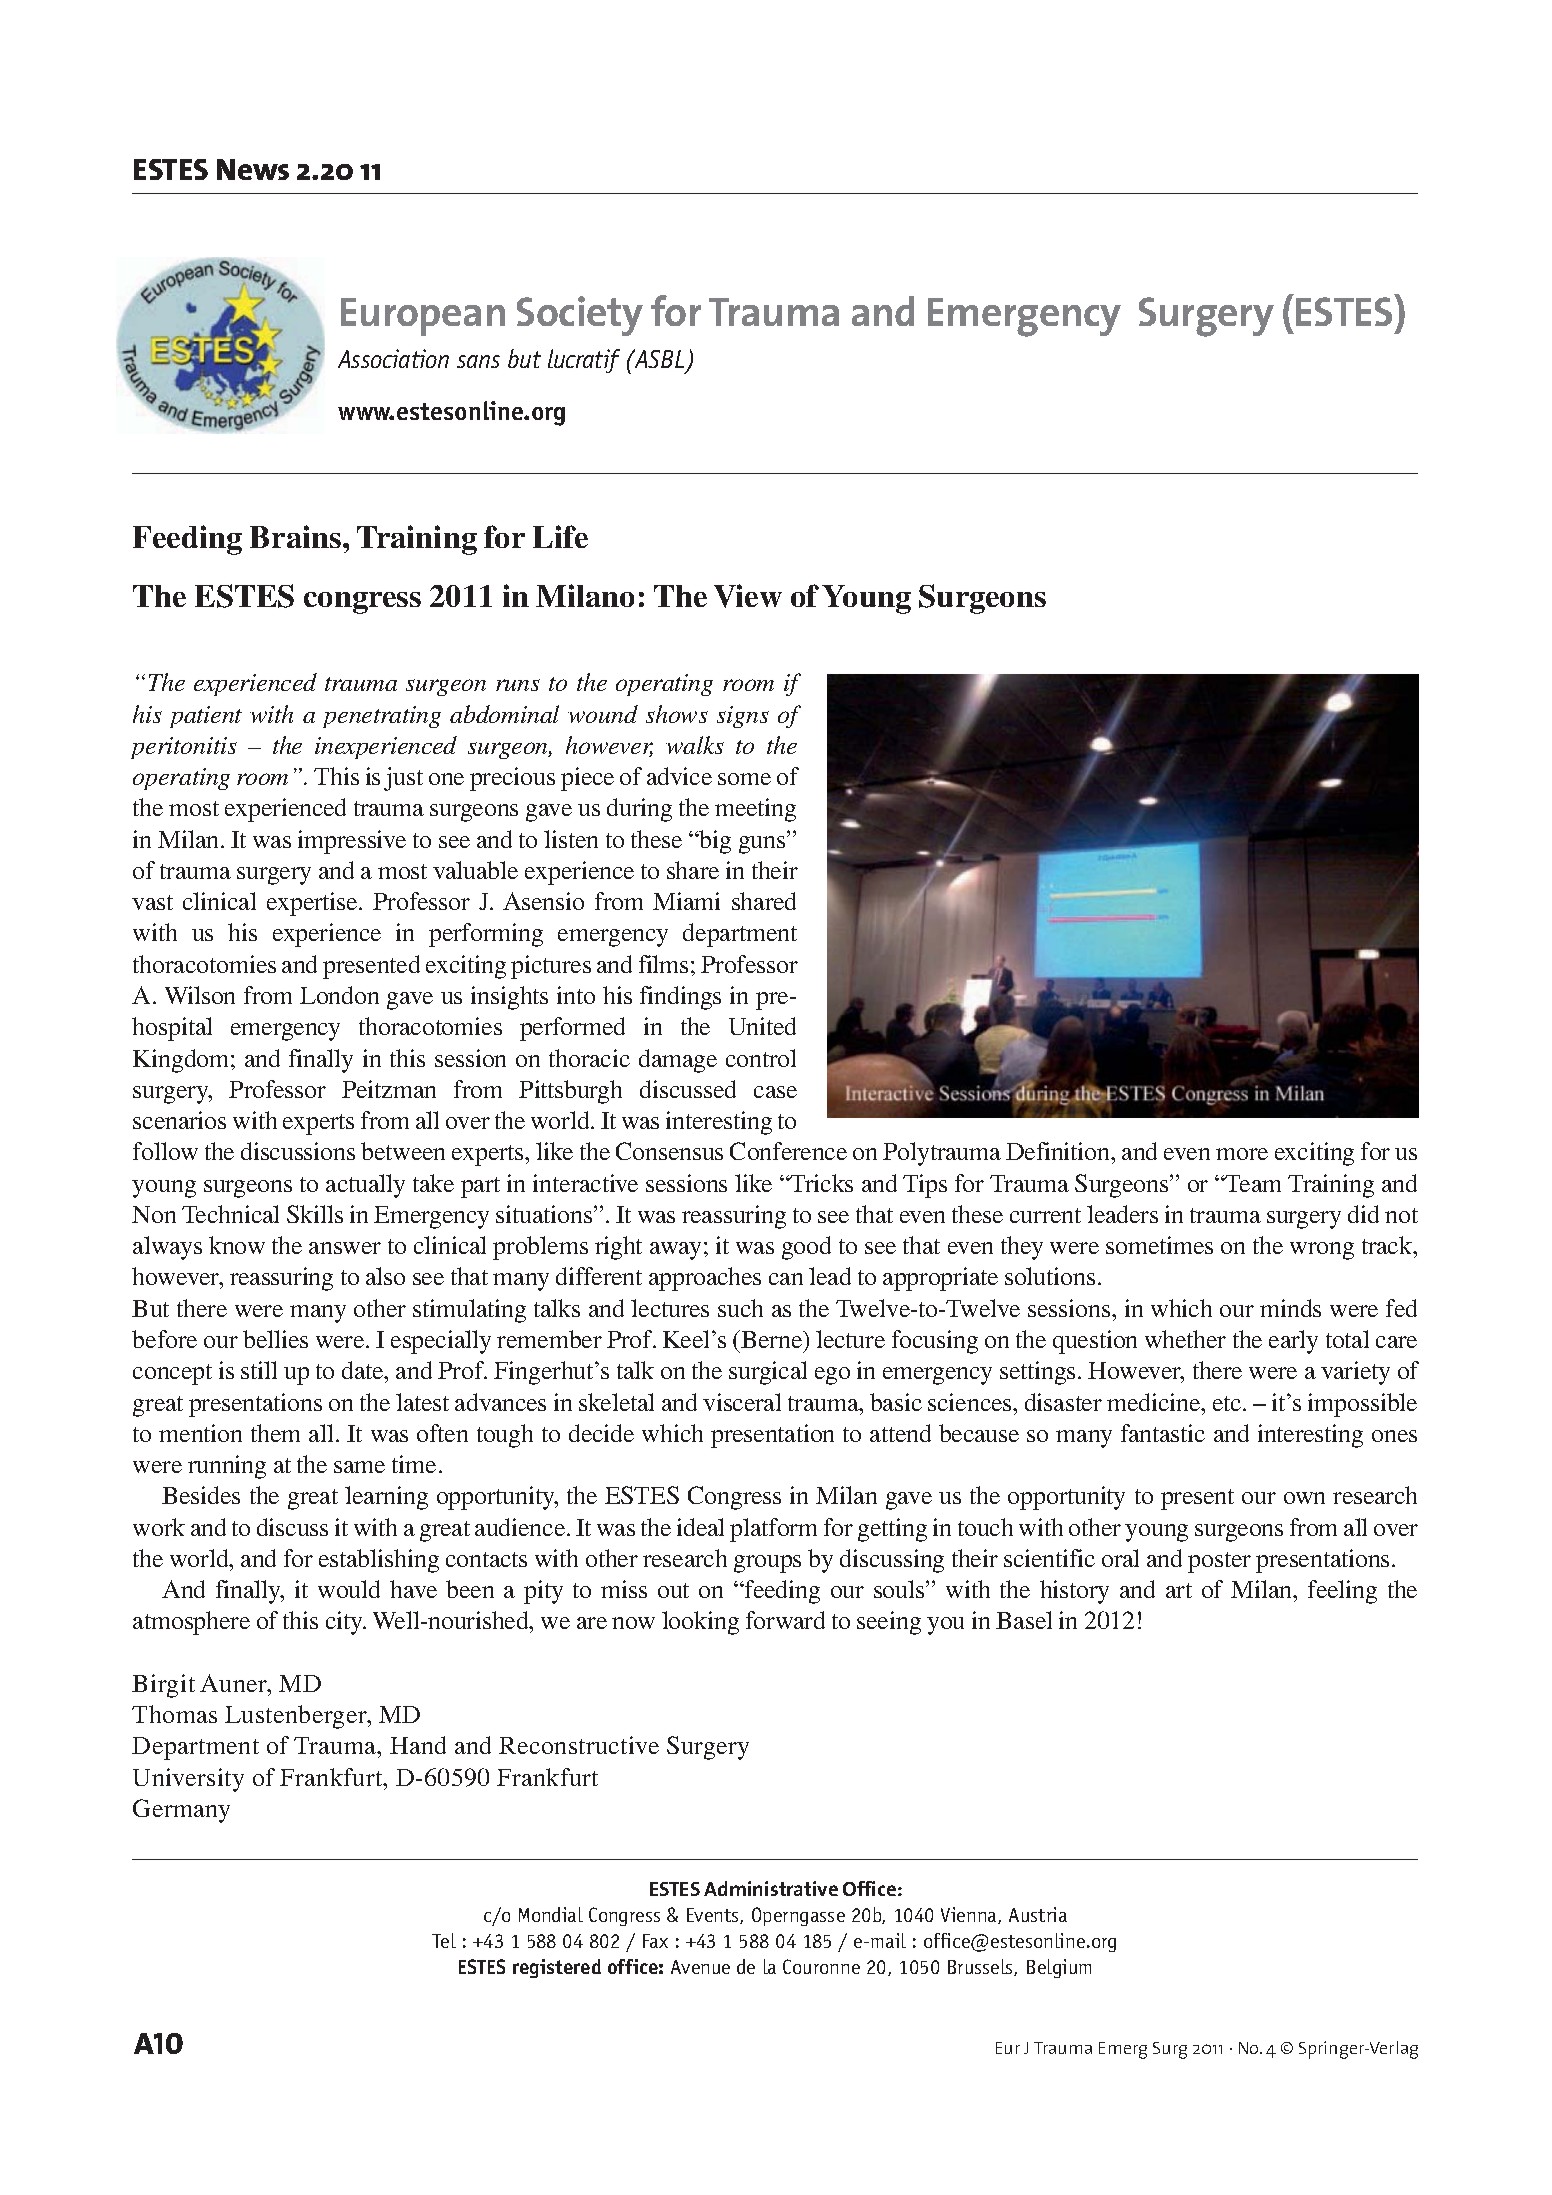  What do you see at coordinates (771, 1888) in the page?
I see `Administrative` at bounding box center [771, 1888].
